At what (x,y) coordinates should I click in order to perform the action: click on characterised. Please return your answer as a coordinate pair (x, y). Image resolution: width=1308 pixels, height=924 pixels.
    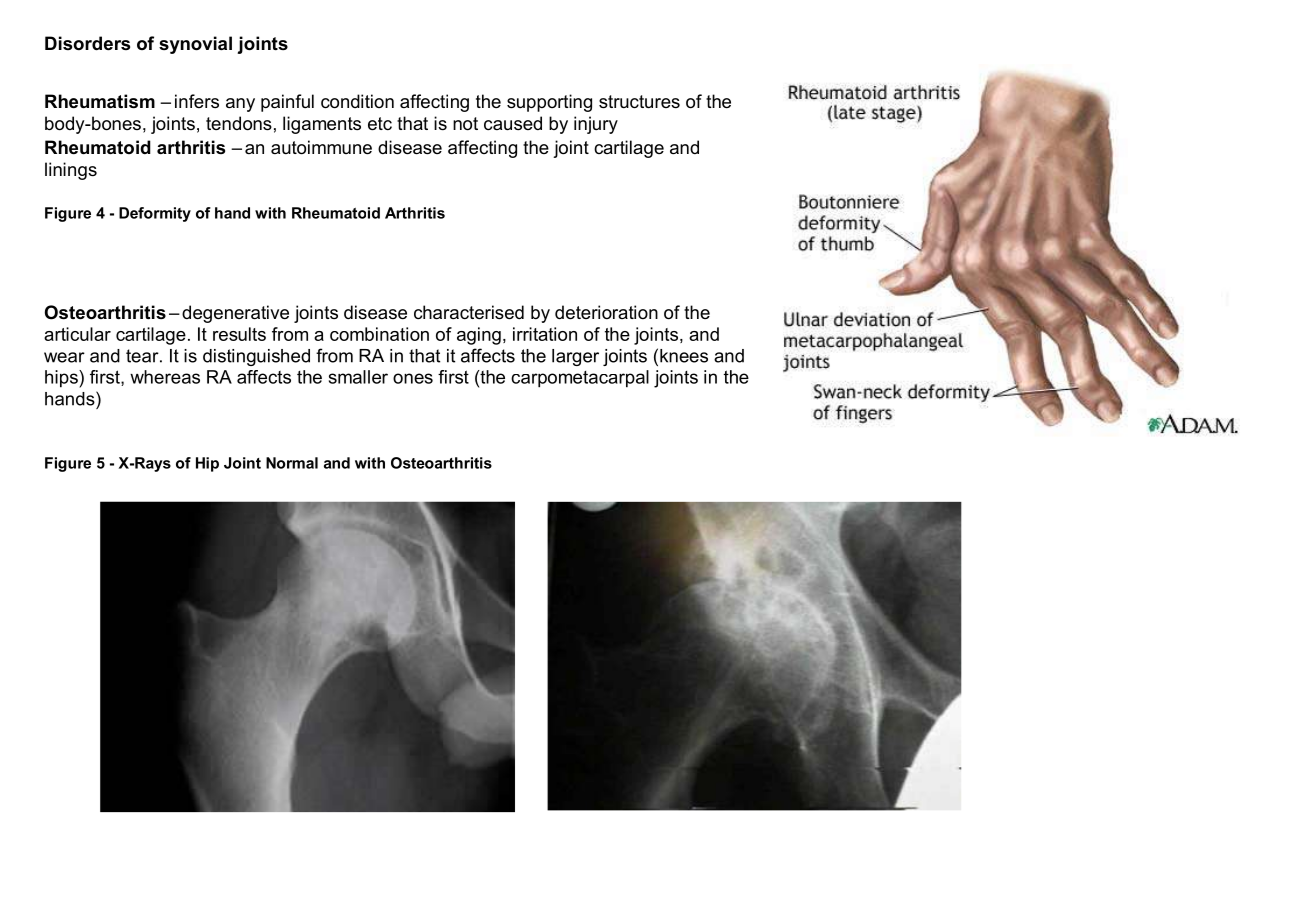
    Looking at the image, I should click on (469, 312).
